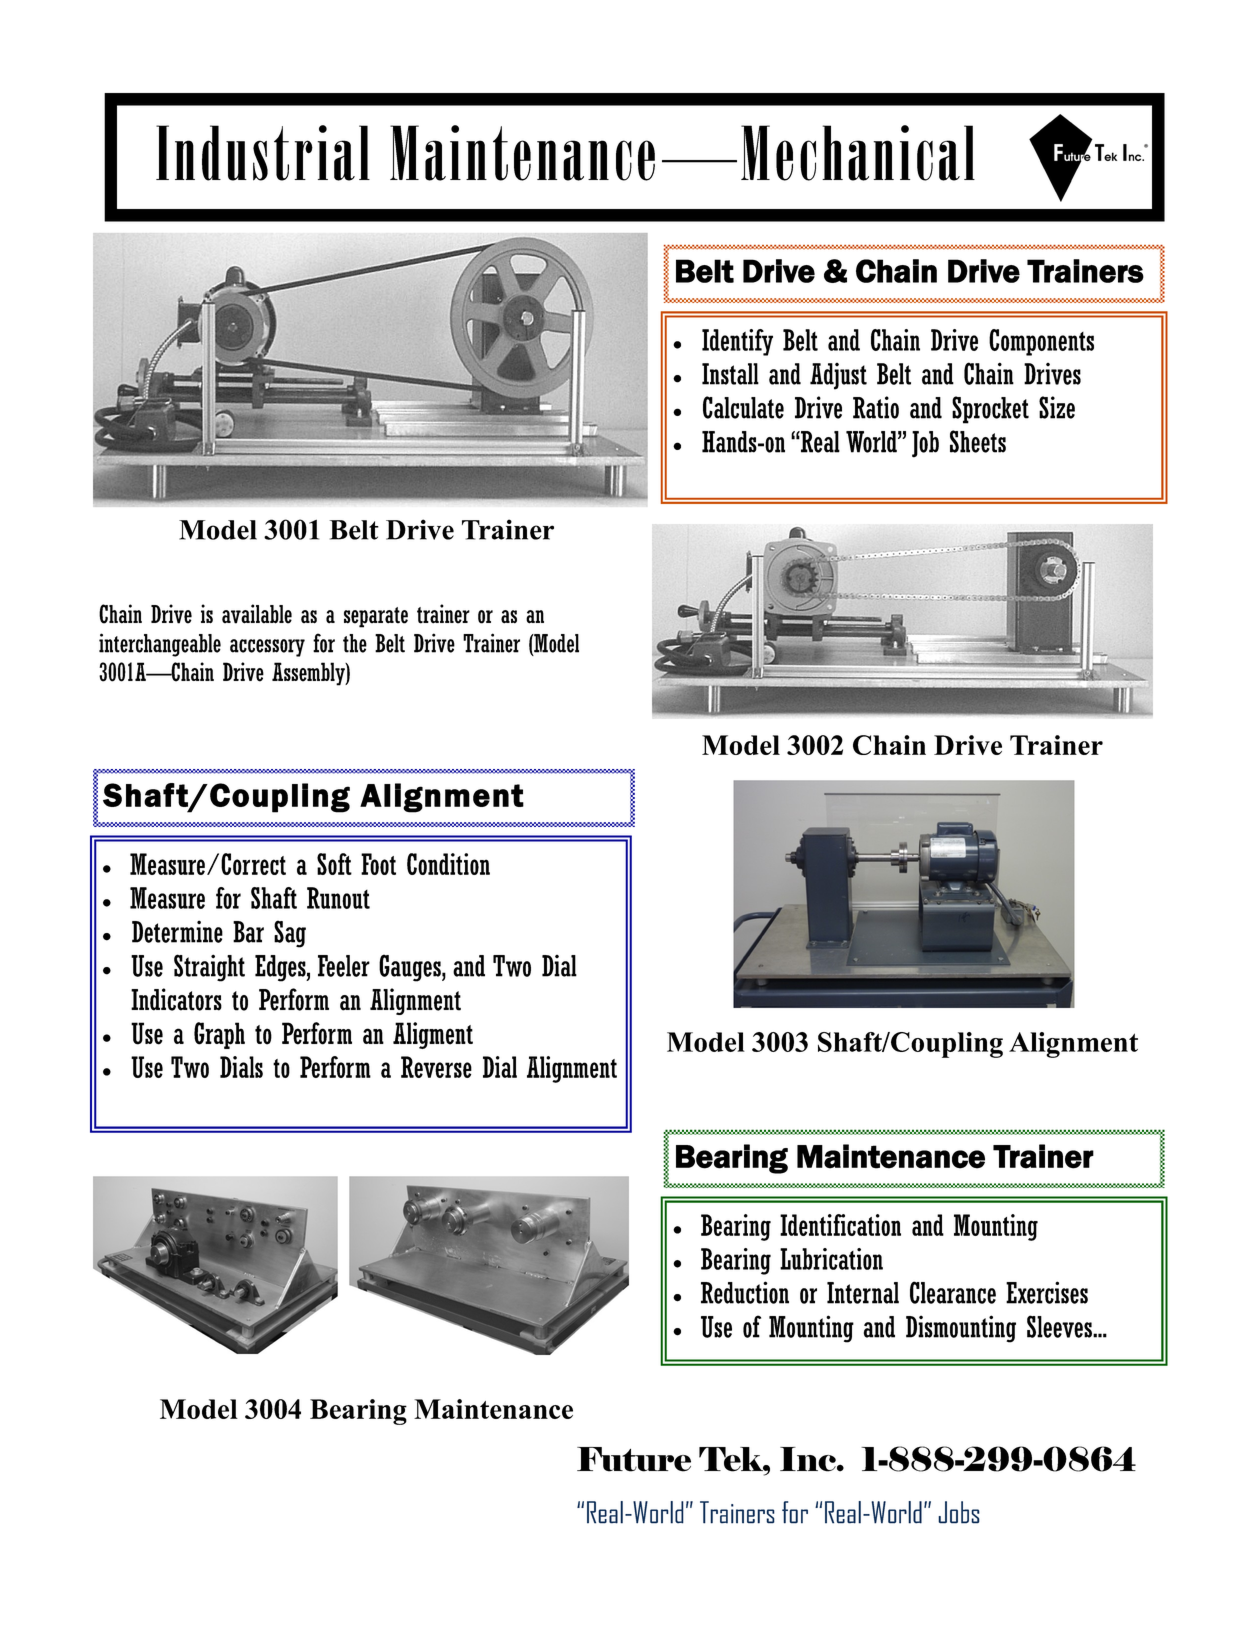  I want to click on Graph, so click(219, 1035).
